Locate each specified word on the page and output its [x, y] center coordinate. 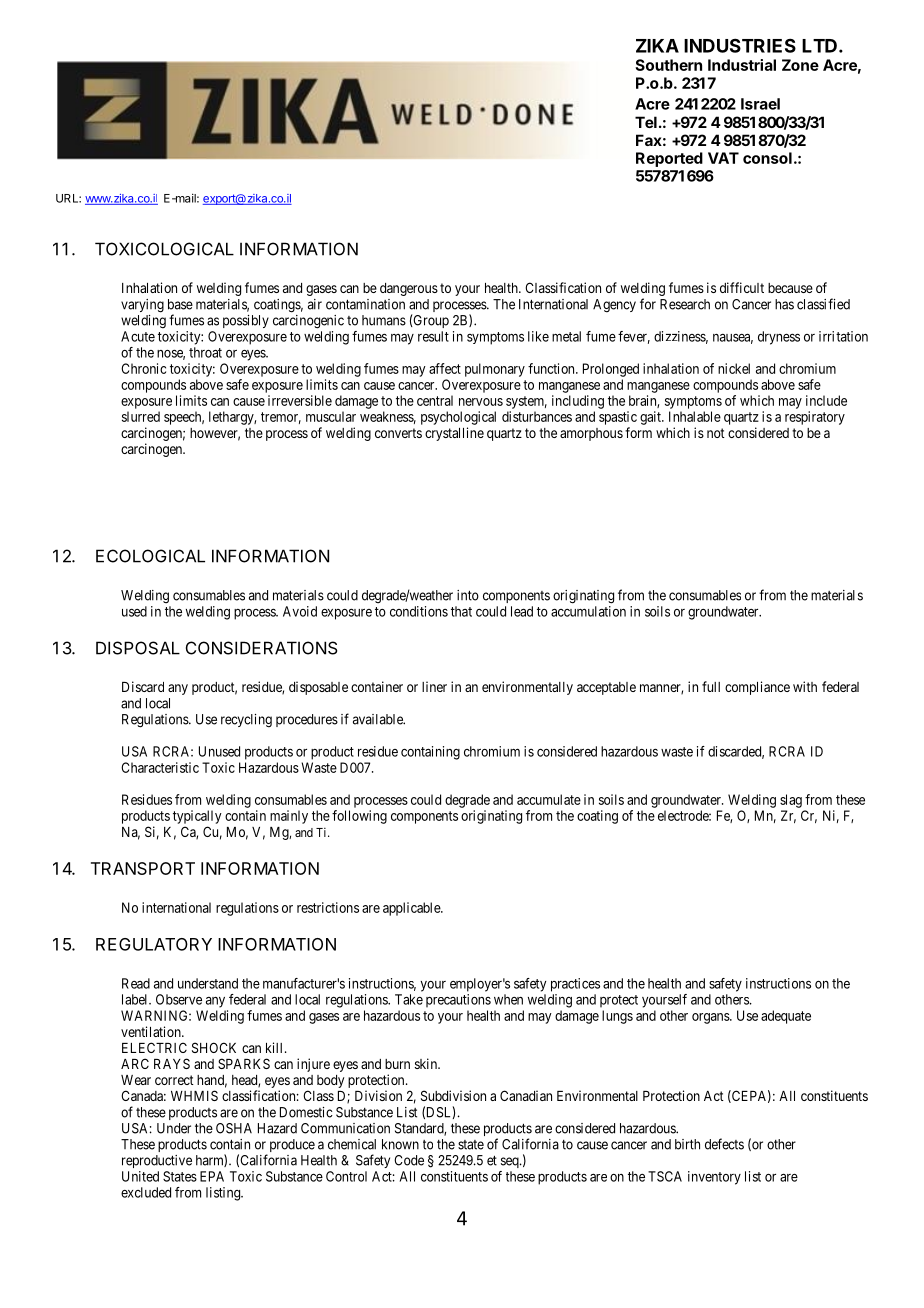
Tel [646, 122]
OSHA [234, 1128]
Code [409, 1160]
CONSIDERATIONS [261, 648]
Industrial [742, 65]
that [461, 611]
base [180, 304]
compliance [757, 688]
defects [724, 1144]
